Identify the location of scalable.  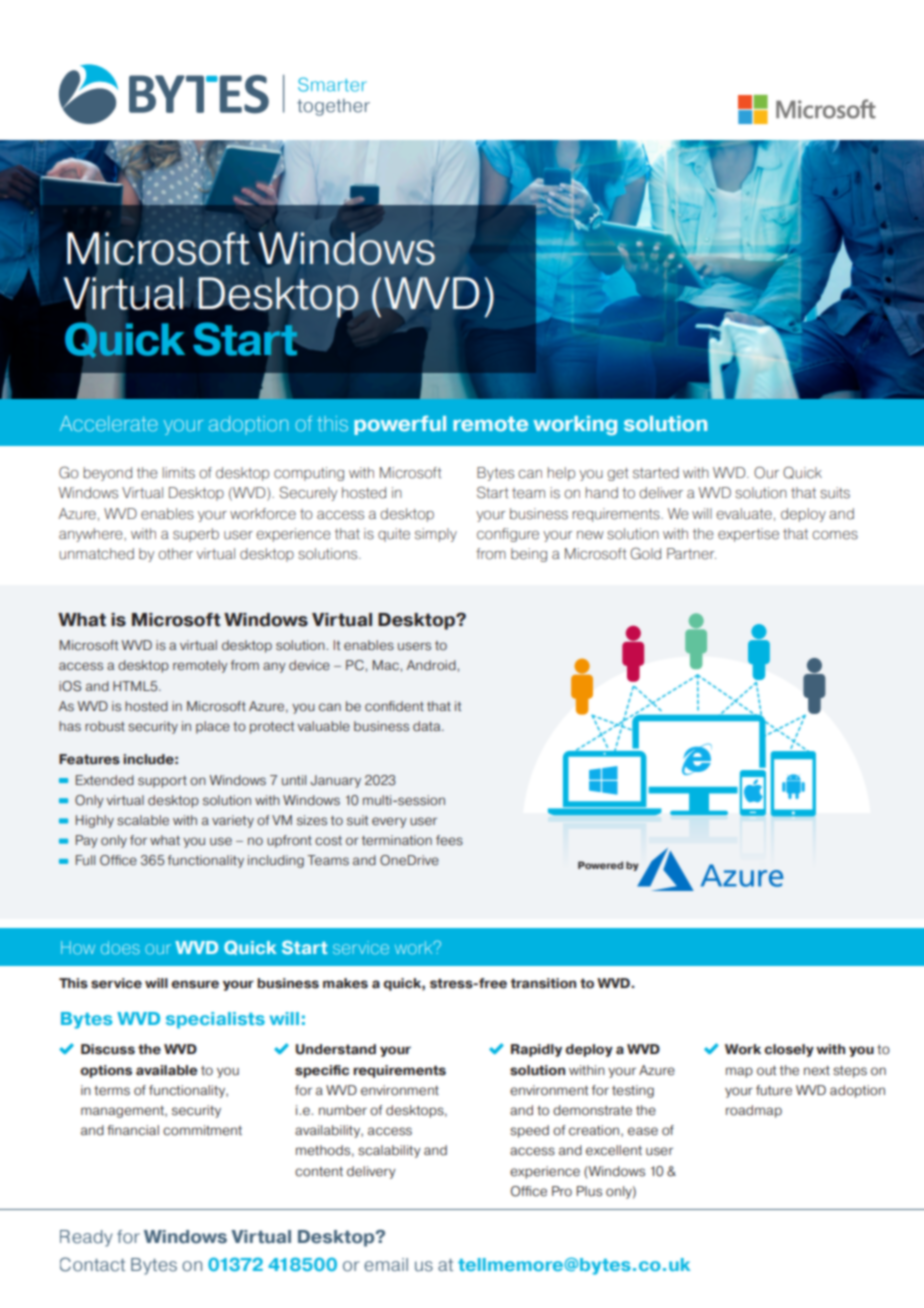
(143, 820).
